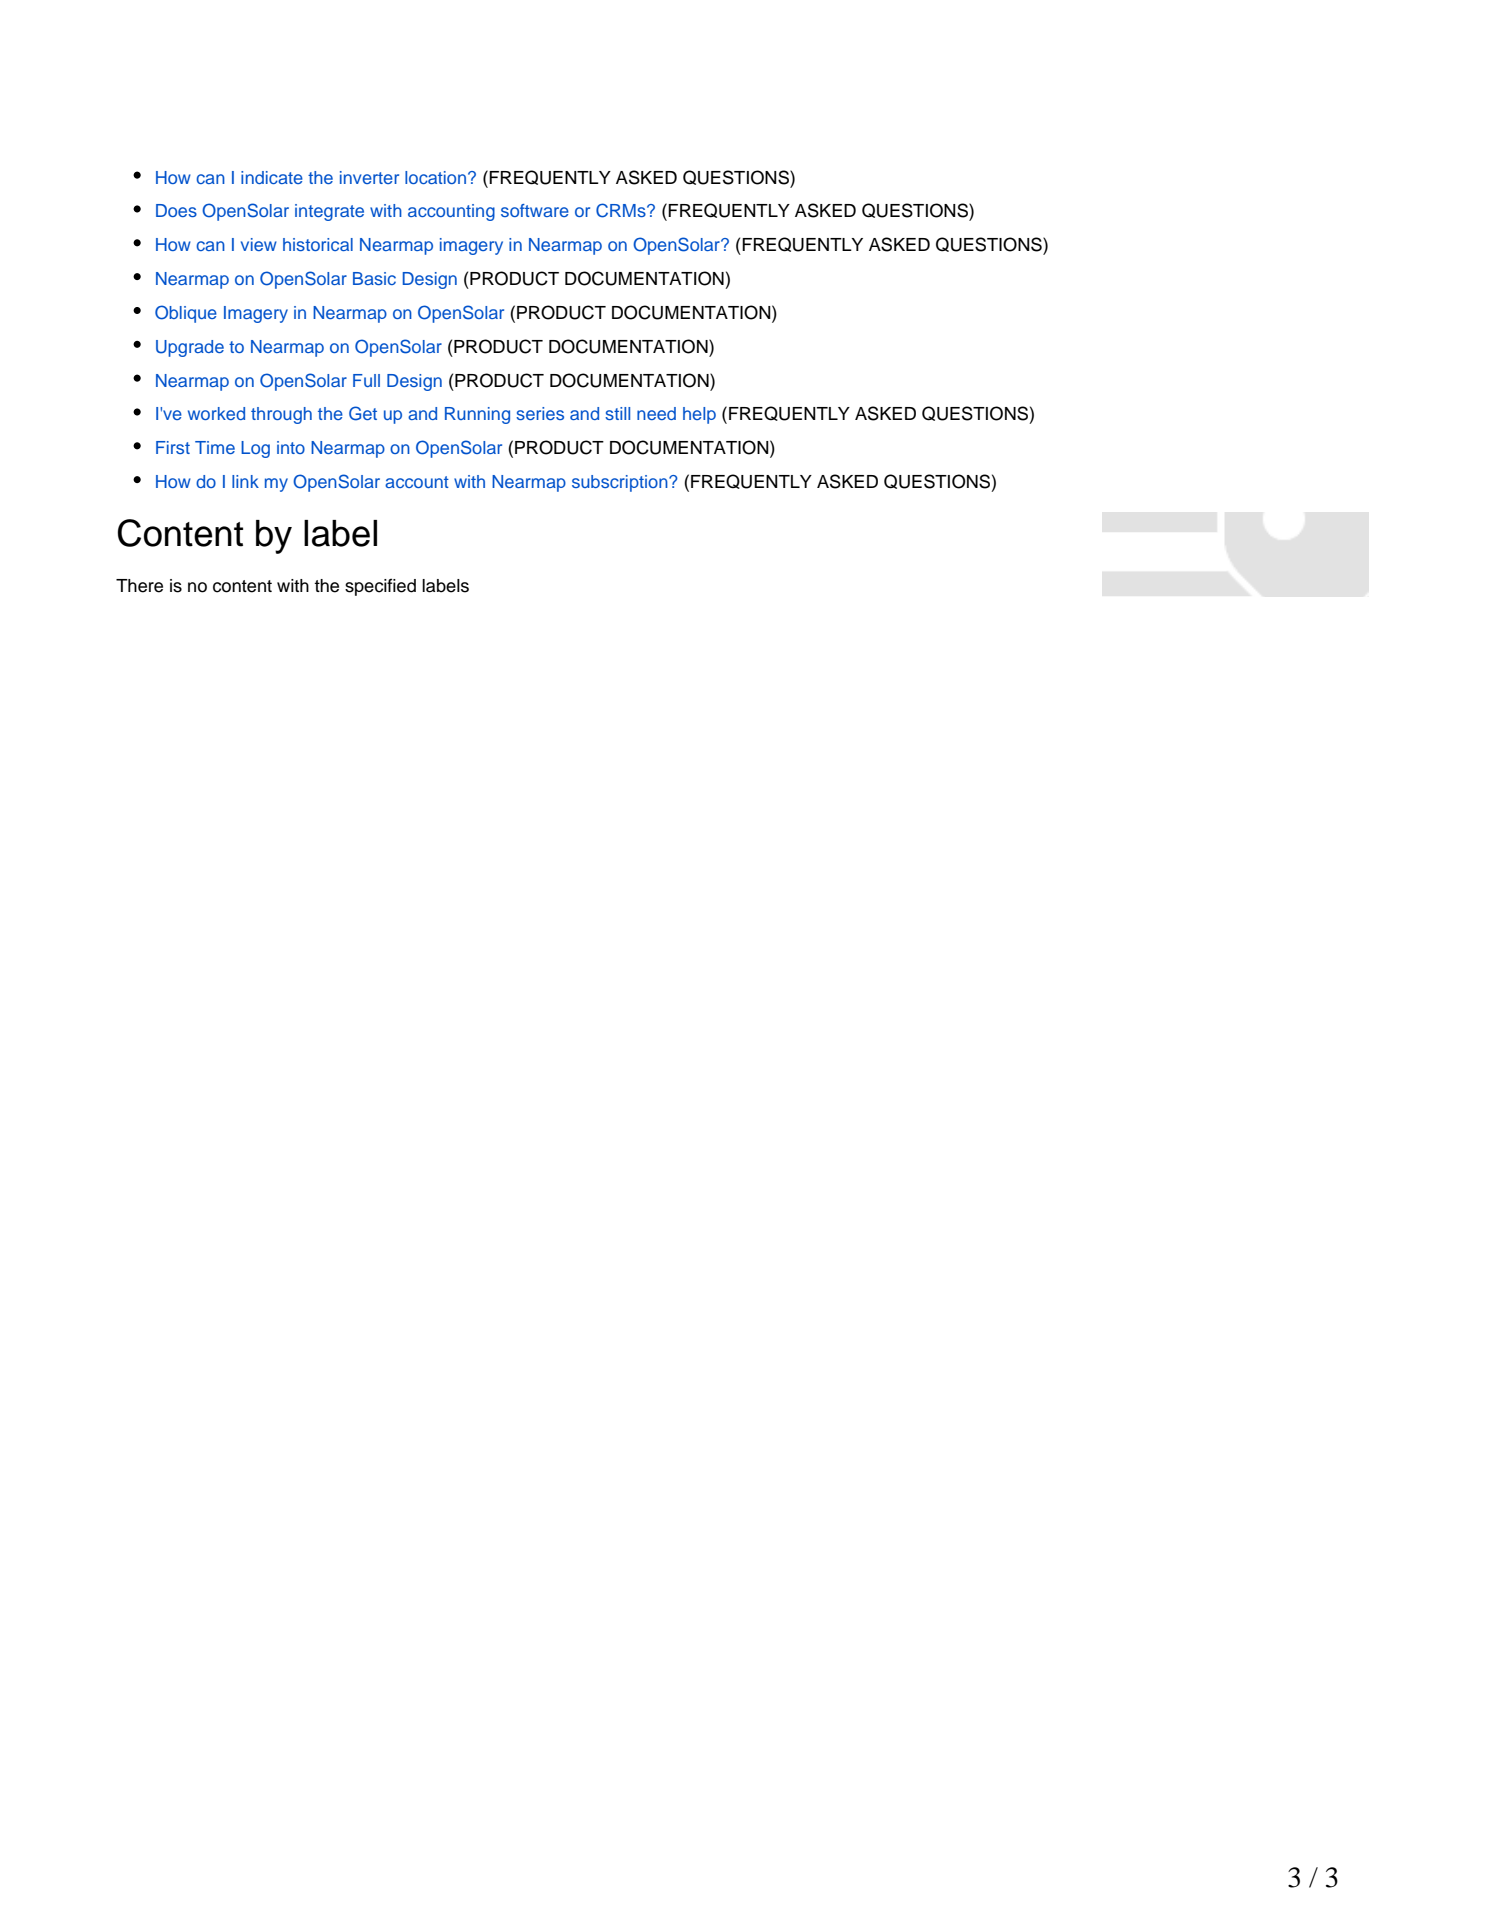  What do you see at coordinates (318, 244) in the screenshot?
I see `historical` at bounding box center [318, 244].
